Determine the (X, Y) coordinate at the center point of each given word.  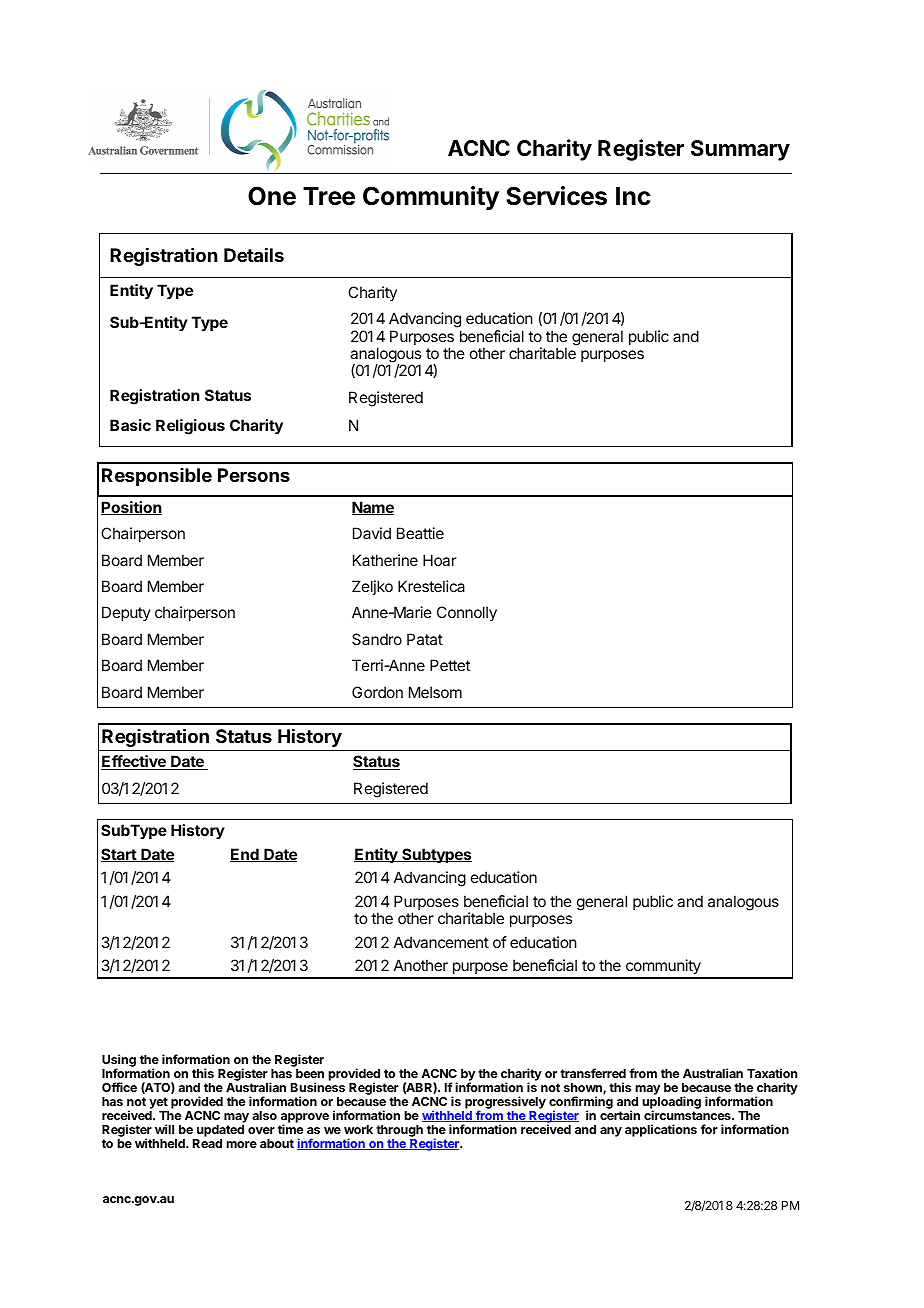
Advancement (441, 942)
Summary (740, 150)
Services (556, 196)
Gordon (377, 692)
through (399, 1131)
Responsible (157, 477)
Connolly (467, 614)
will (164, 1129)
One (272, 196)
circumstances (688, 1115)
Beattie (420, 533)
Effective (134, 762)
